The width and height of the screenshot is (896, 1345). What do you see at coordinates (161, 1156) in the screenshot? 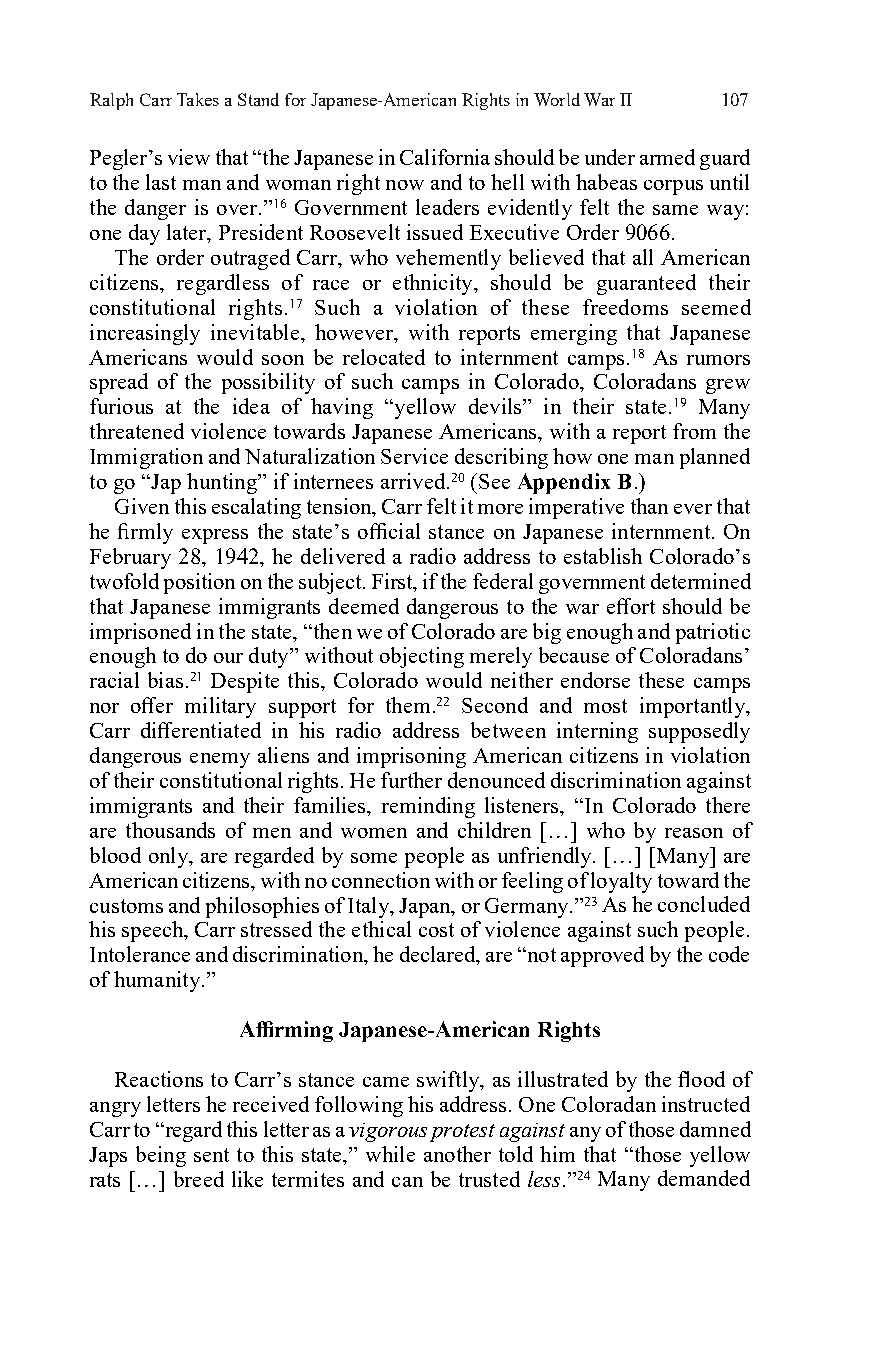
I see `being` at bounding box center [161, 1156].
